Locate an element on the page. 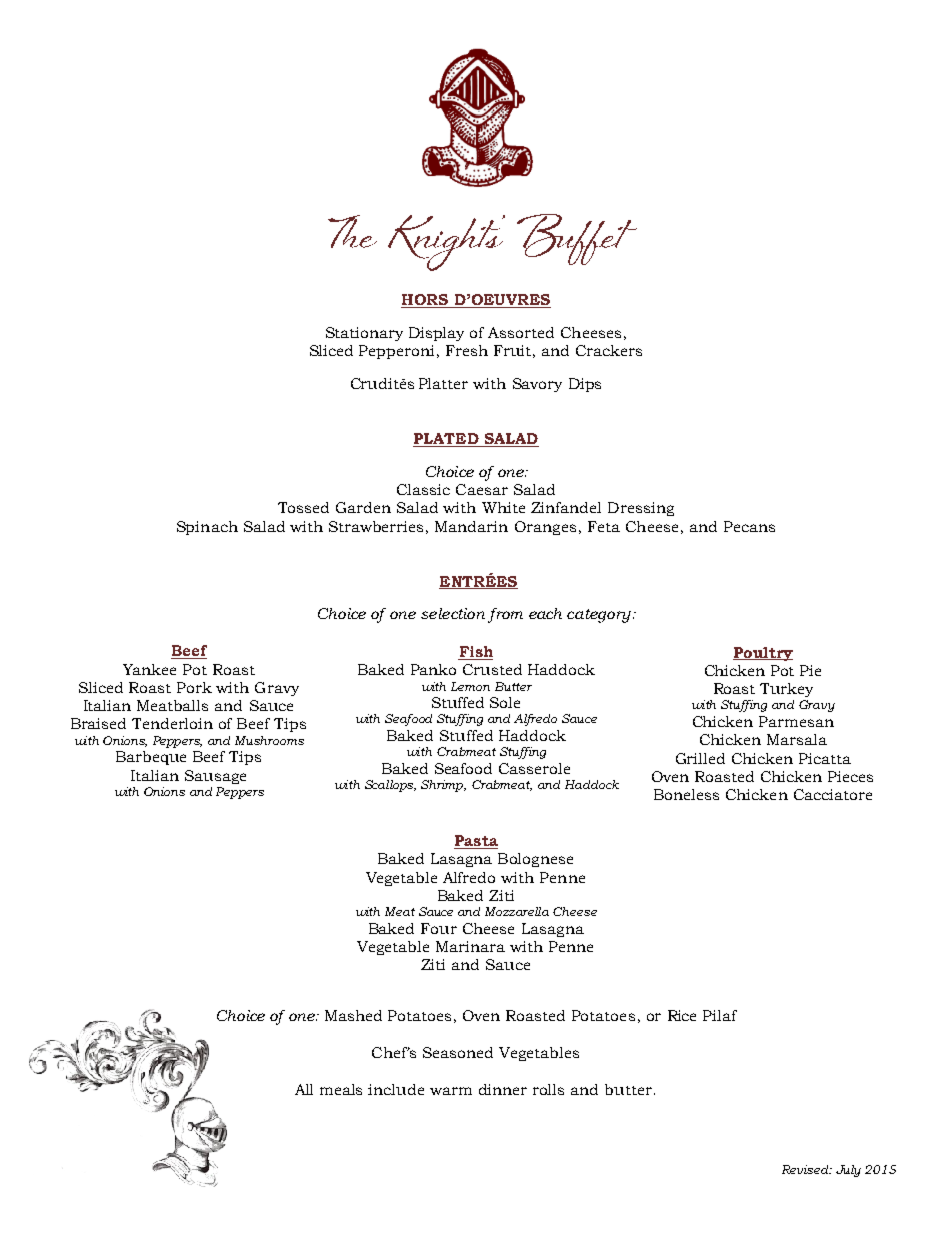  warm is located at coordinates (451, 1091).
